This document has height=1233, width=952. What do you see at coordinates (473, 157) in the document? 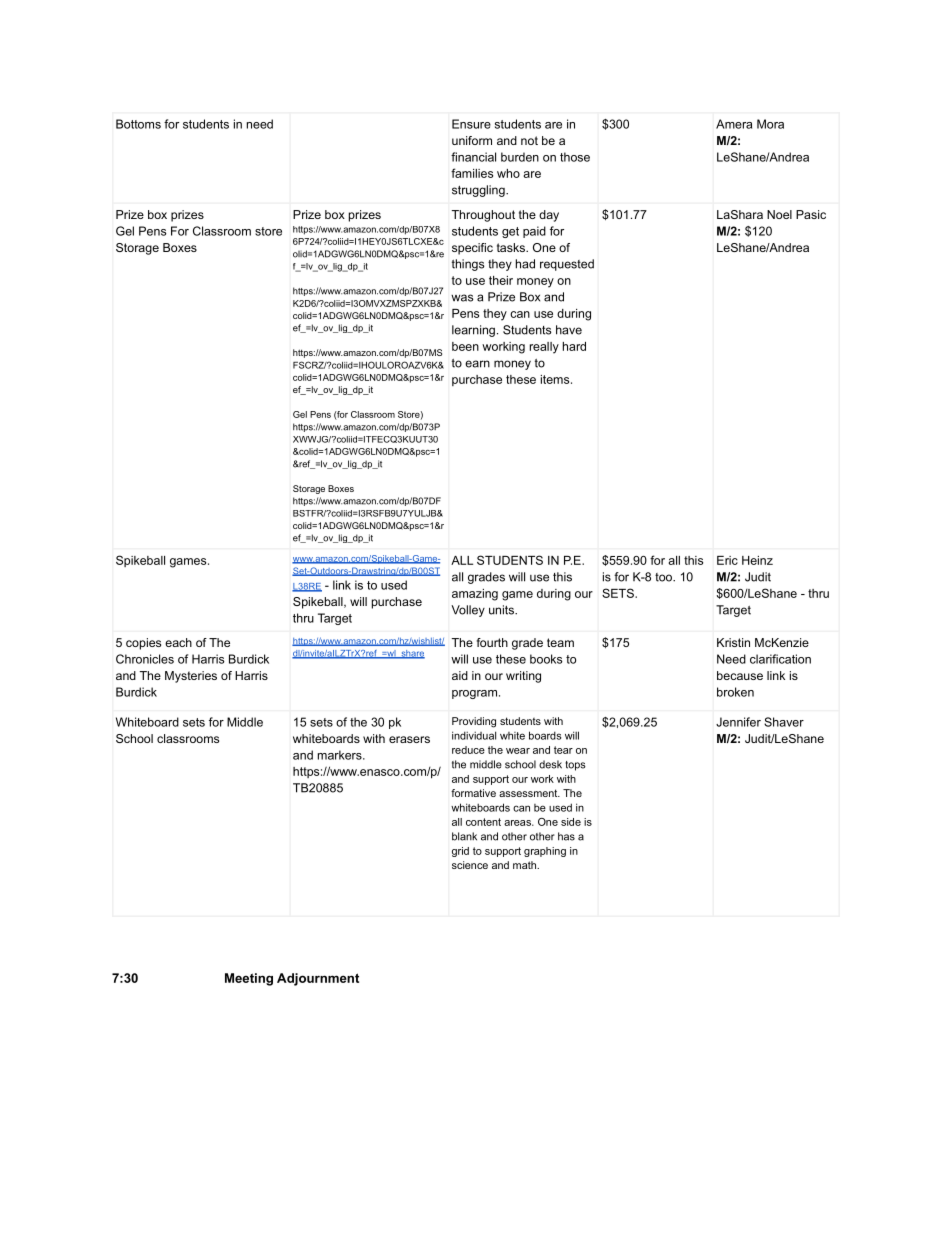
I see `financial` at bounding box center [473, 157].
